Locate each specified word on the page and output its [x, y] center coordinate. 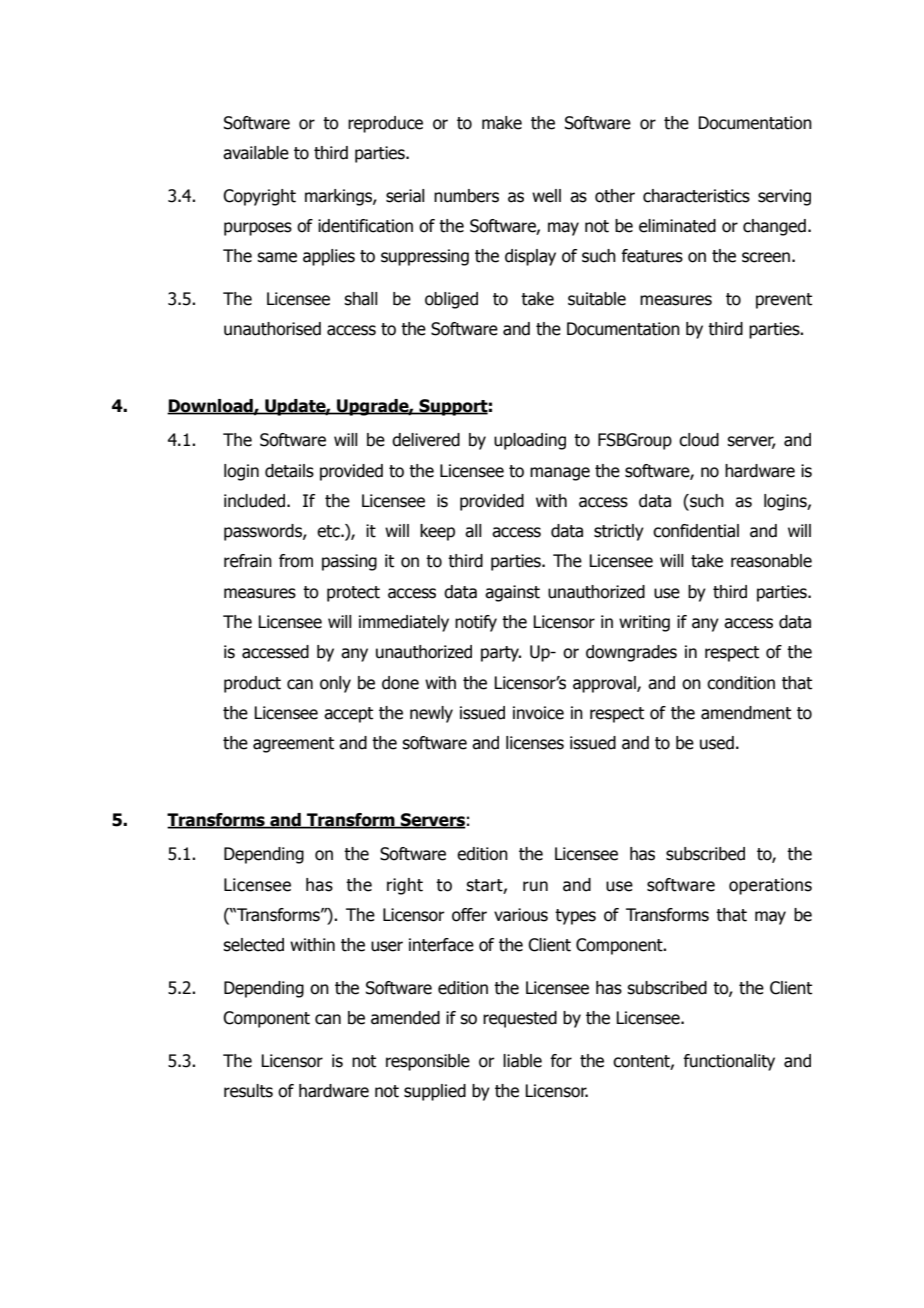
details [289, 471]
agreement [293, 745]
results [248, 1091]
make [502, 123]
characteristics [696, 196]
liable [522, 1061]
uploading [530, 441]
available [256, 153]
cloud [699, 440]
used [717, 743]
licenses [535, 743]
